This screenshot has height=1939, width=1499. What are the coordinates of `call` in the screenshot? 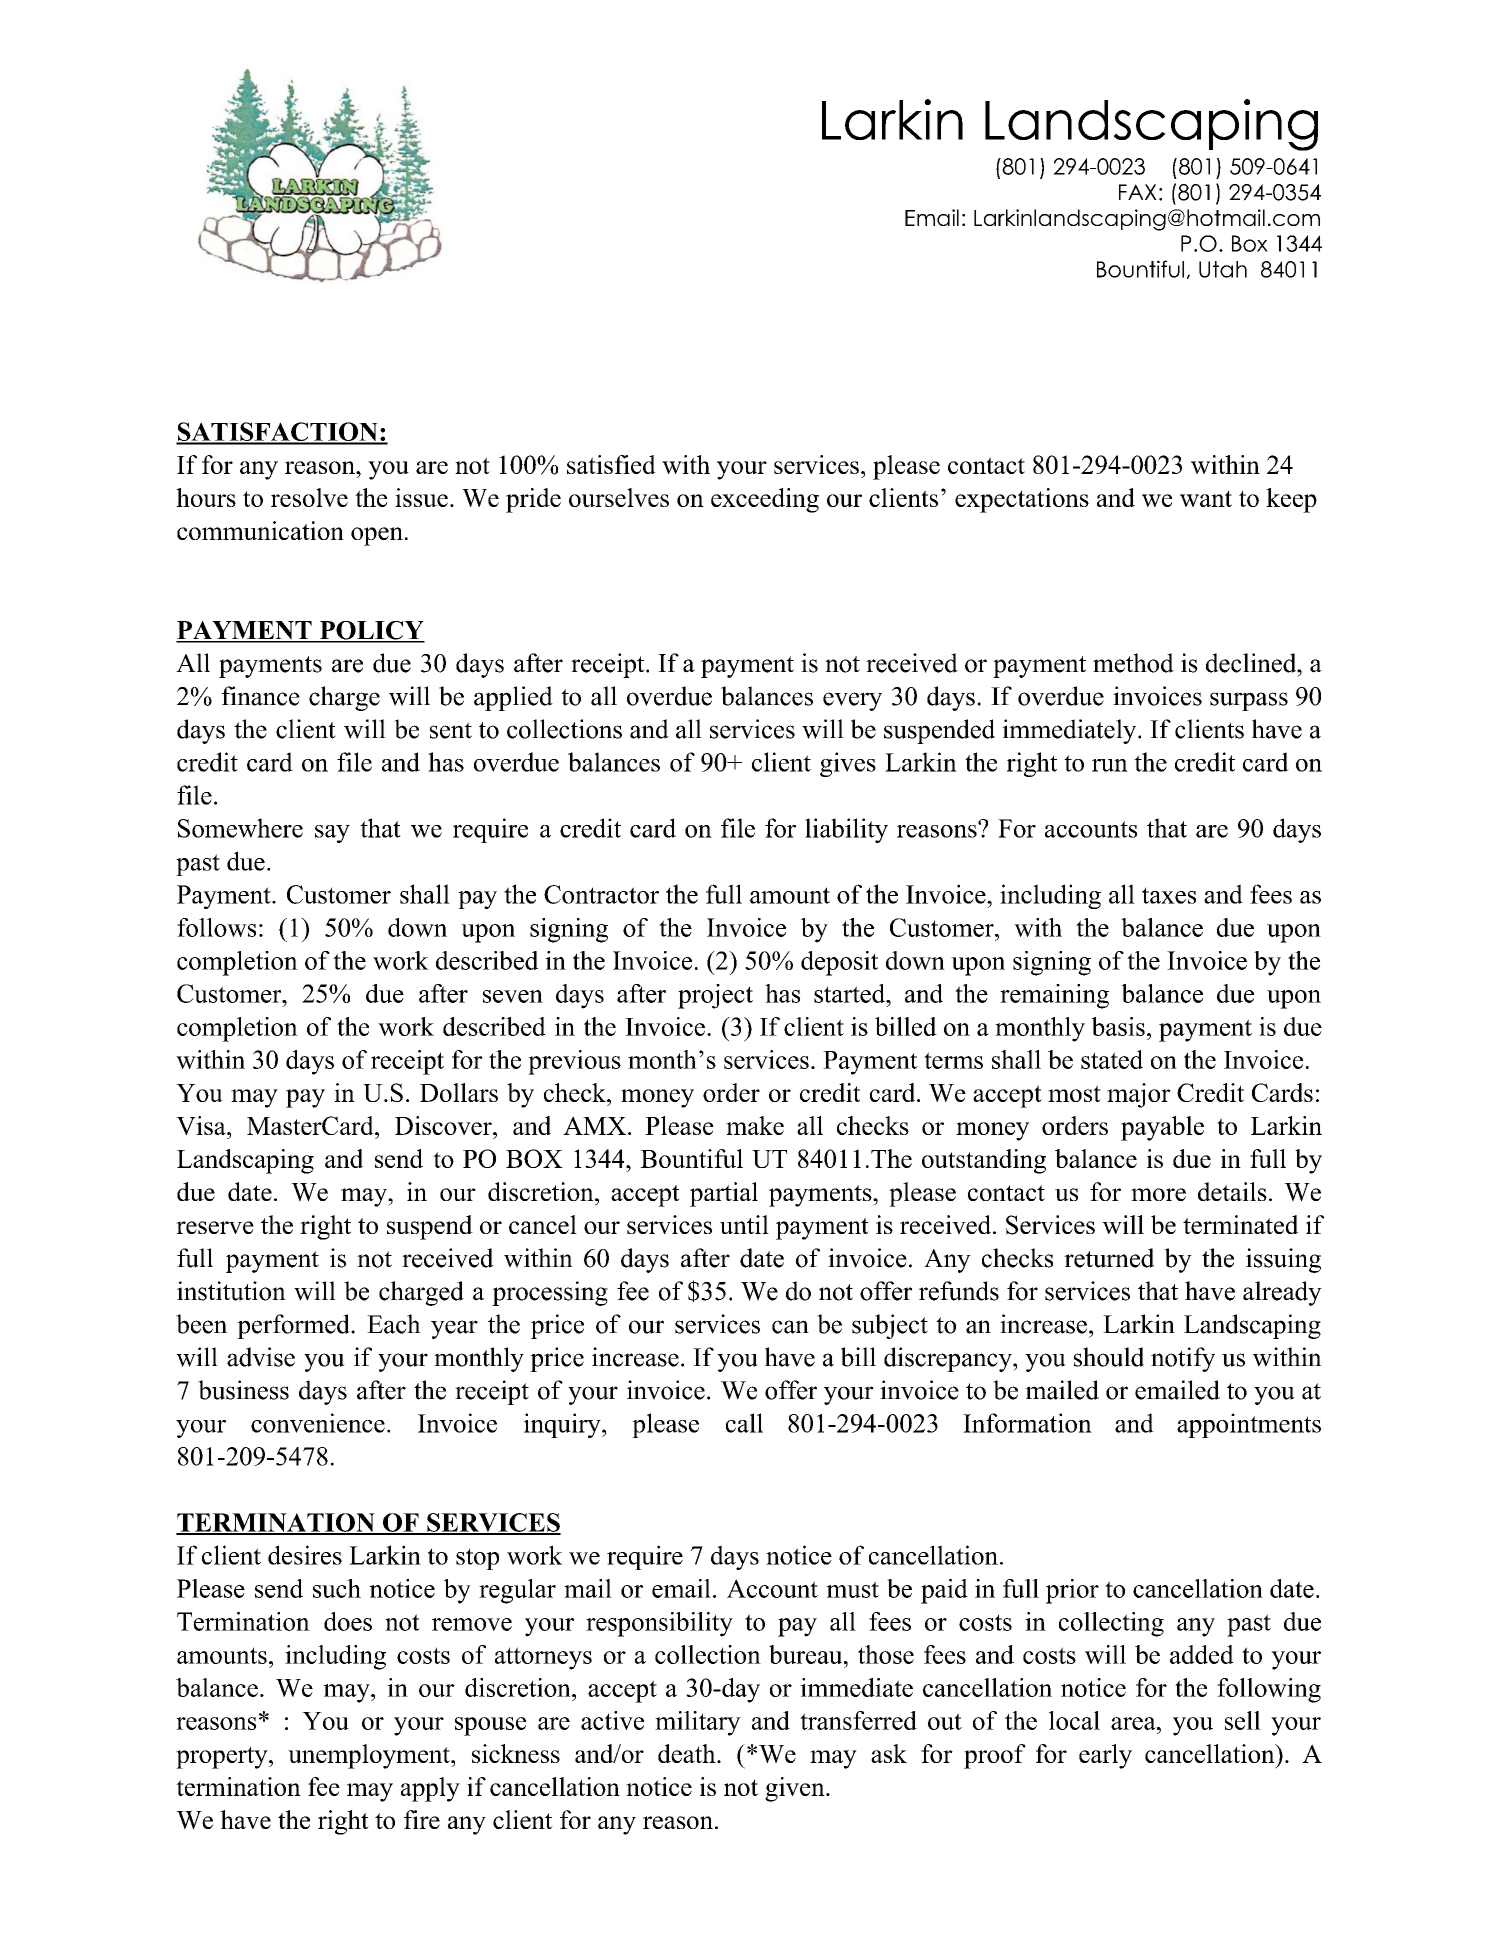 It's located at (744, 1423).
